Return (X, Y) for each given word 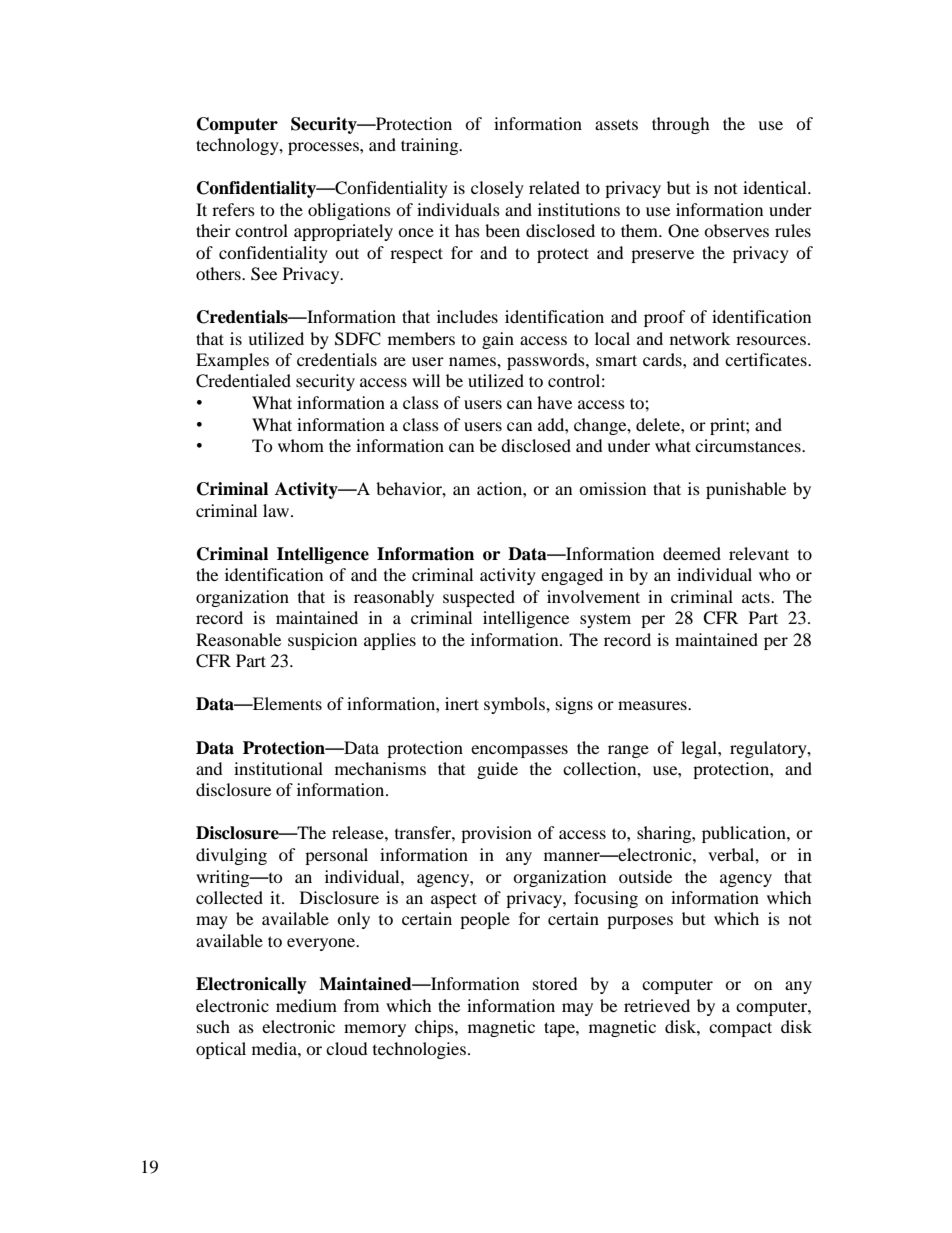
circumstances (749, 445)
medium (306, 1005)
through (681, 125)
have (554, 402)
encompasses (519, 751)
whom (301, 445)
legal (700, 749)
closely (497, 189)
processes (324, 148)
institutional (278, 768)
